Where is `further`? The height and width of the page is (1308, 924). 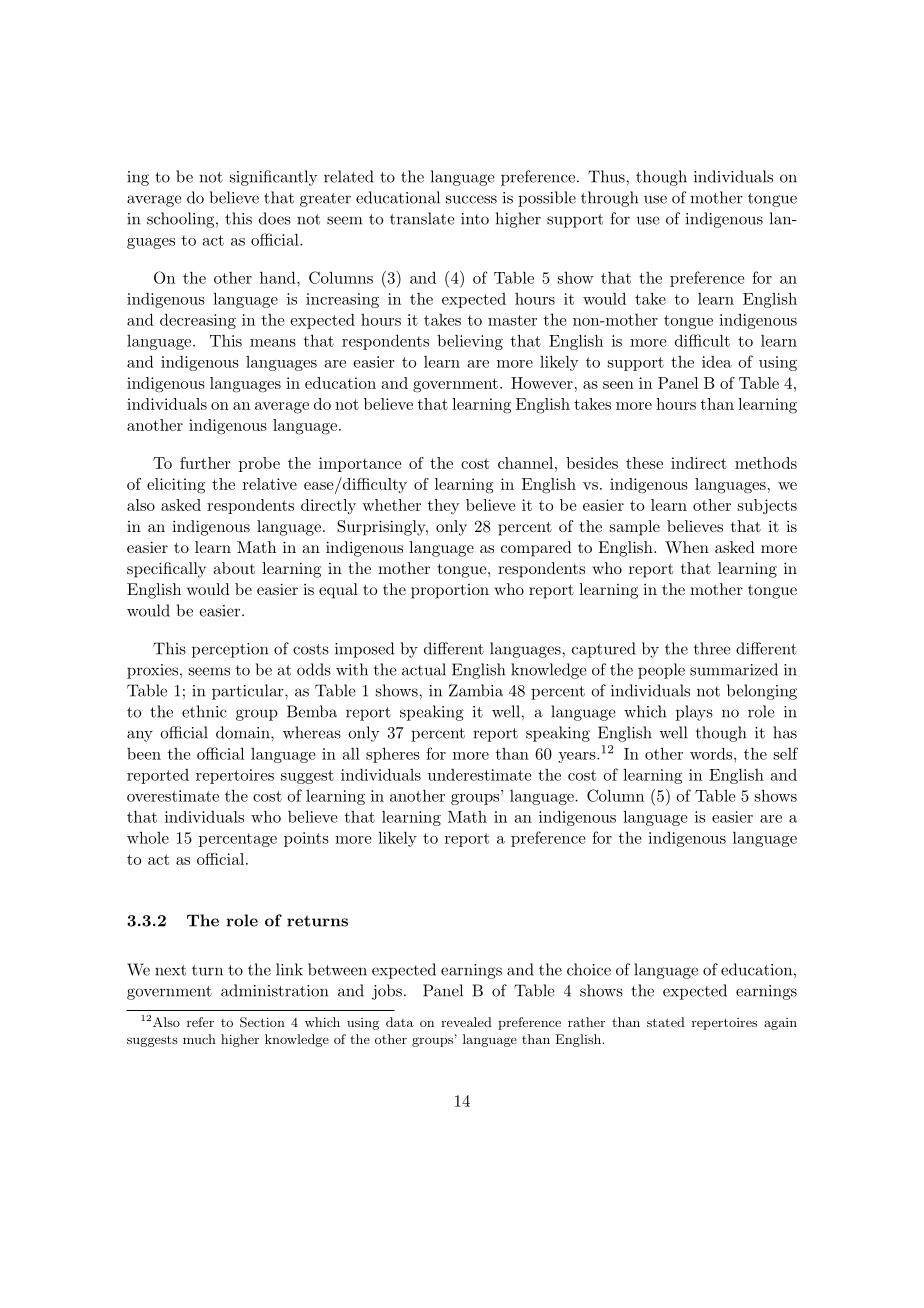 further is located at coordinates (205, 463).
